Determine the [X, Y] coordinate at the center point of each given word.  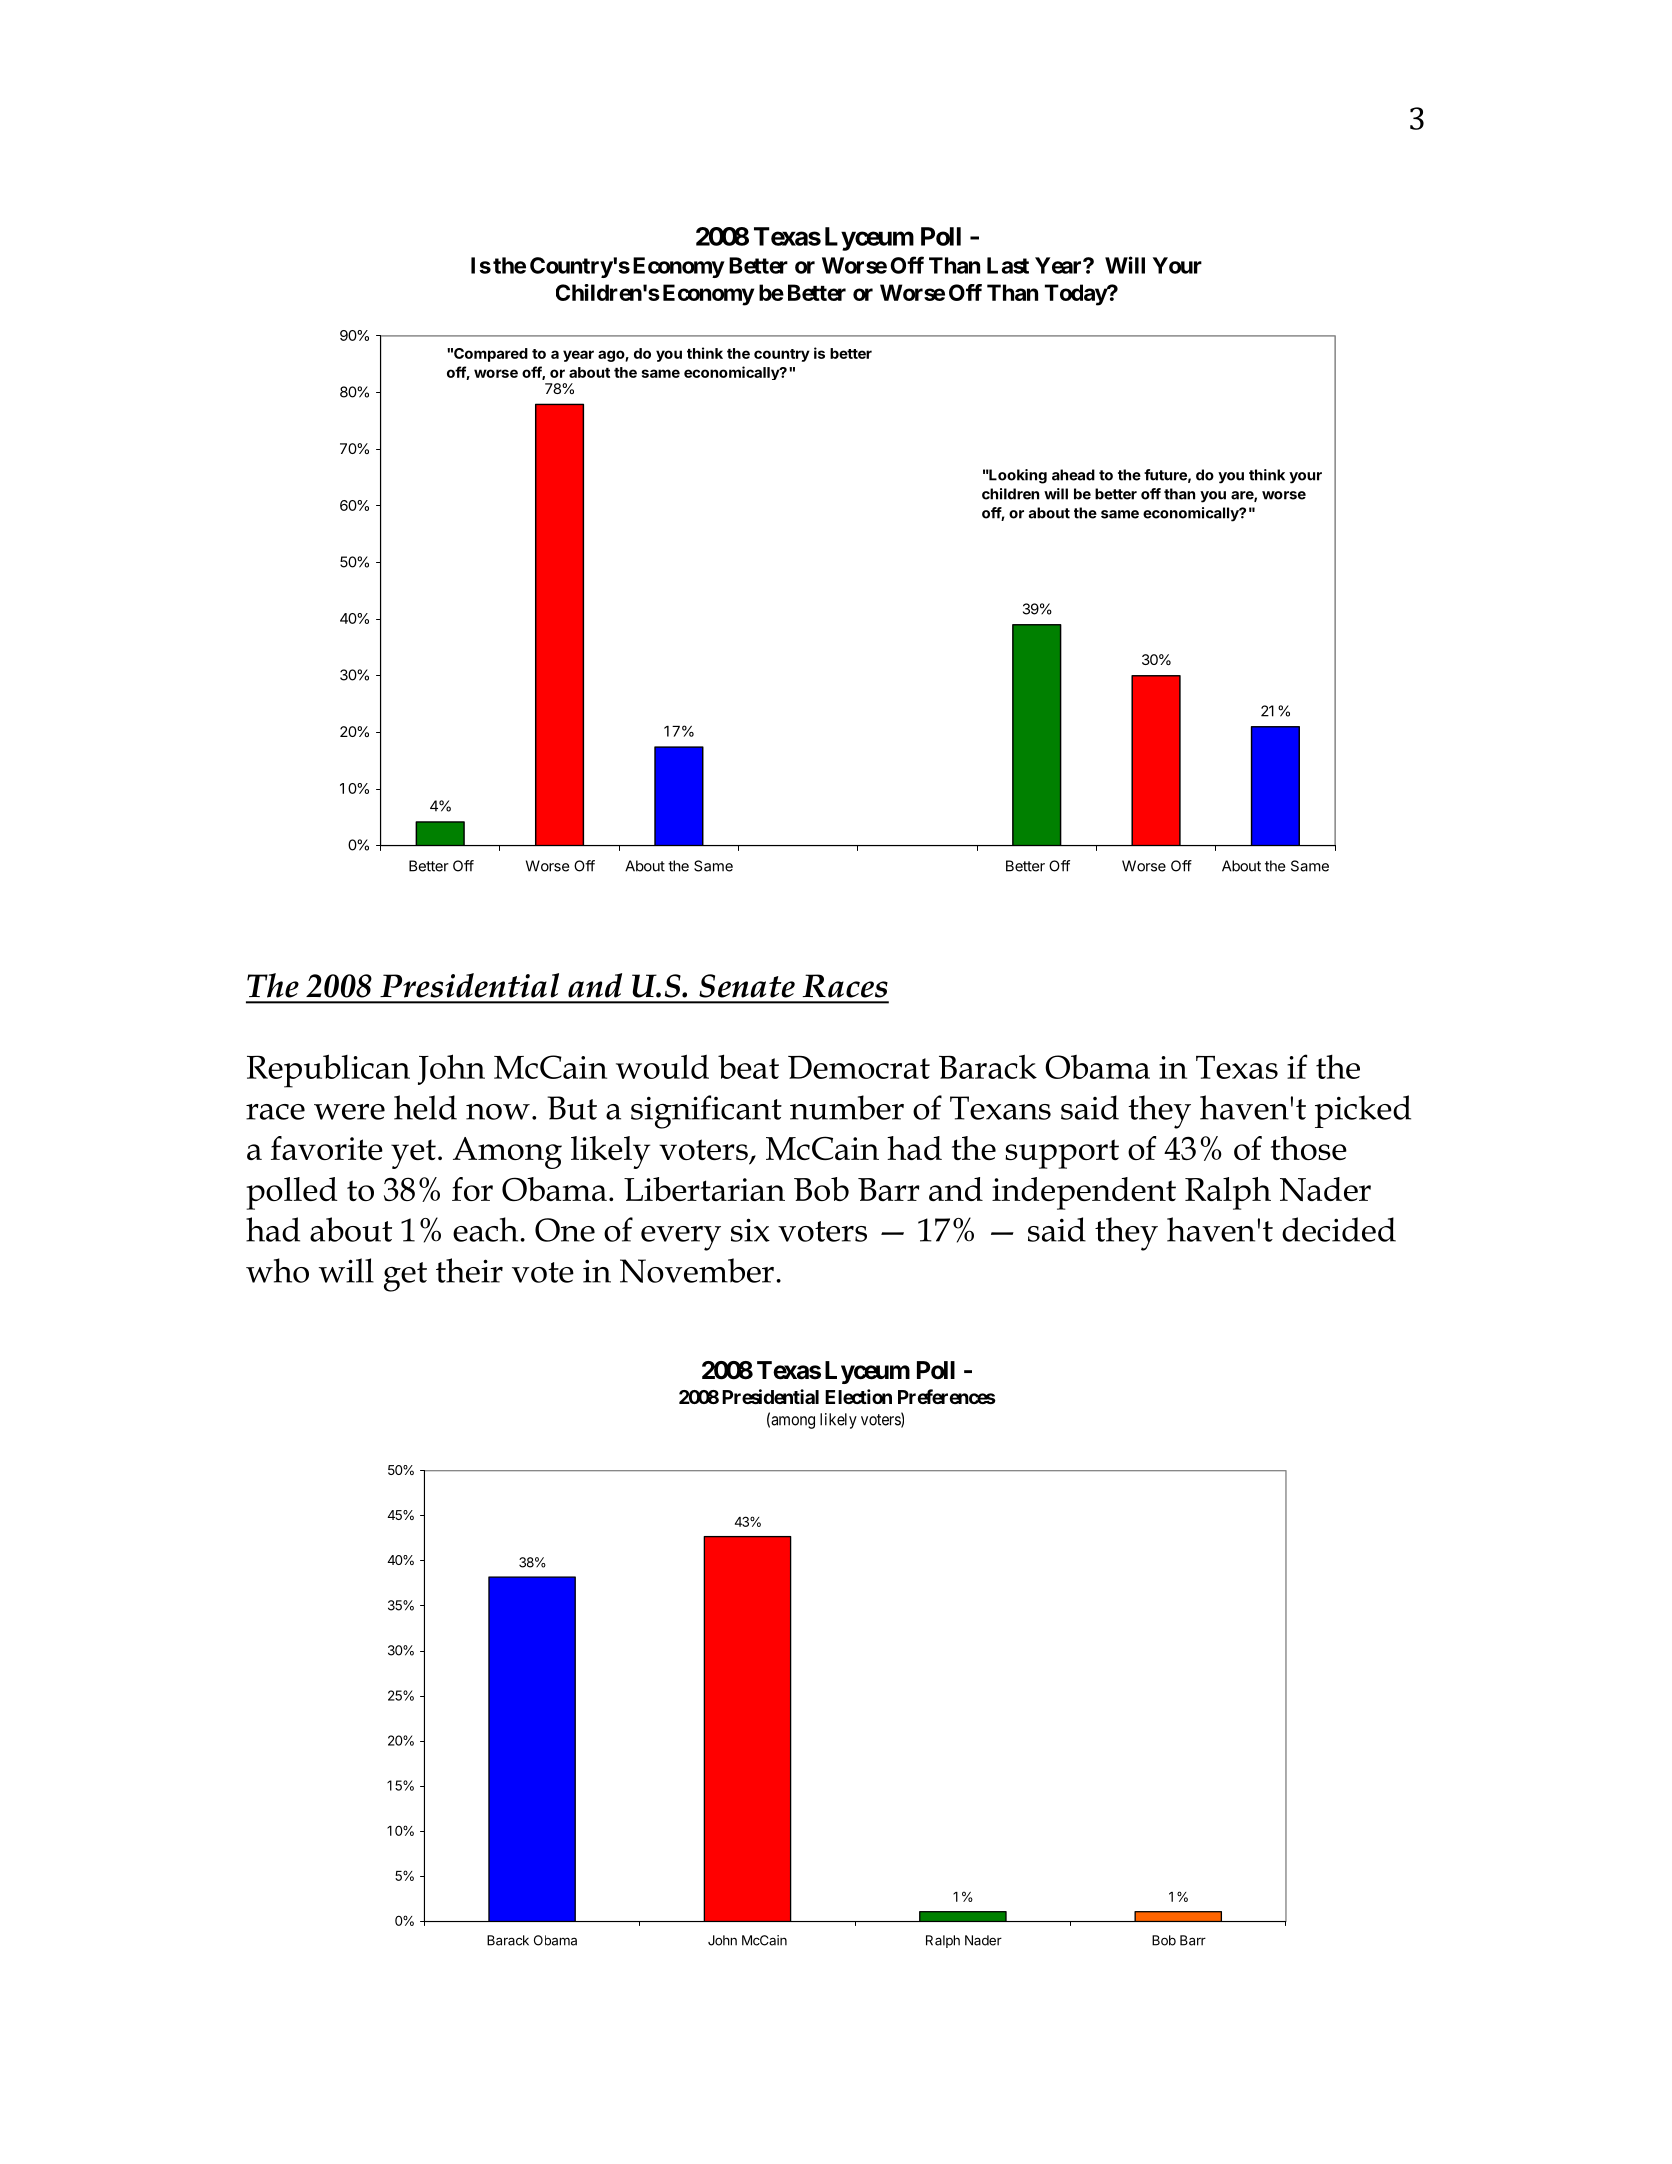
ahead [1073, 475]
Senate [747, 986]
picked [1363, 1111]
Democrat [859, 1067]
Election [858, 1396]
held [425, 1107]
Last [1008, 265]
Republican [328, 1071]
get [405, 1277]
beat [748, 1066]
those [1309, 1148]
